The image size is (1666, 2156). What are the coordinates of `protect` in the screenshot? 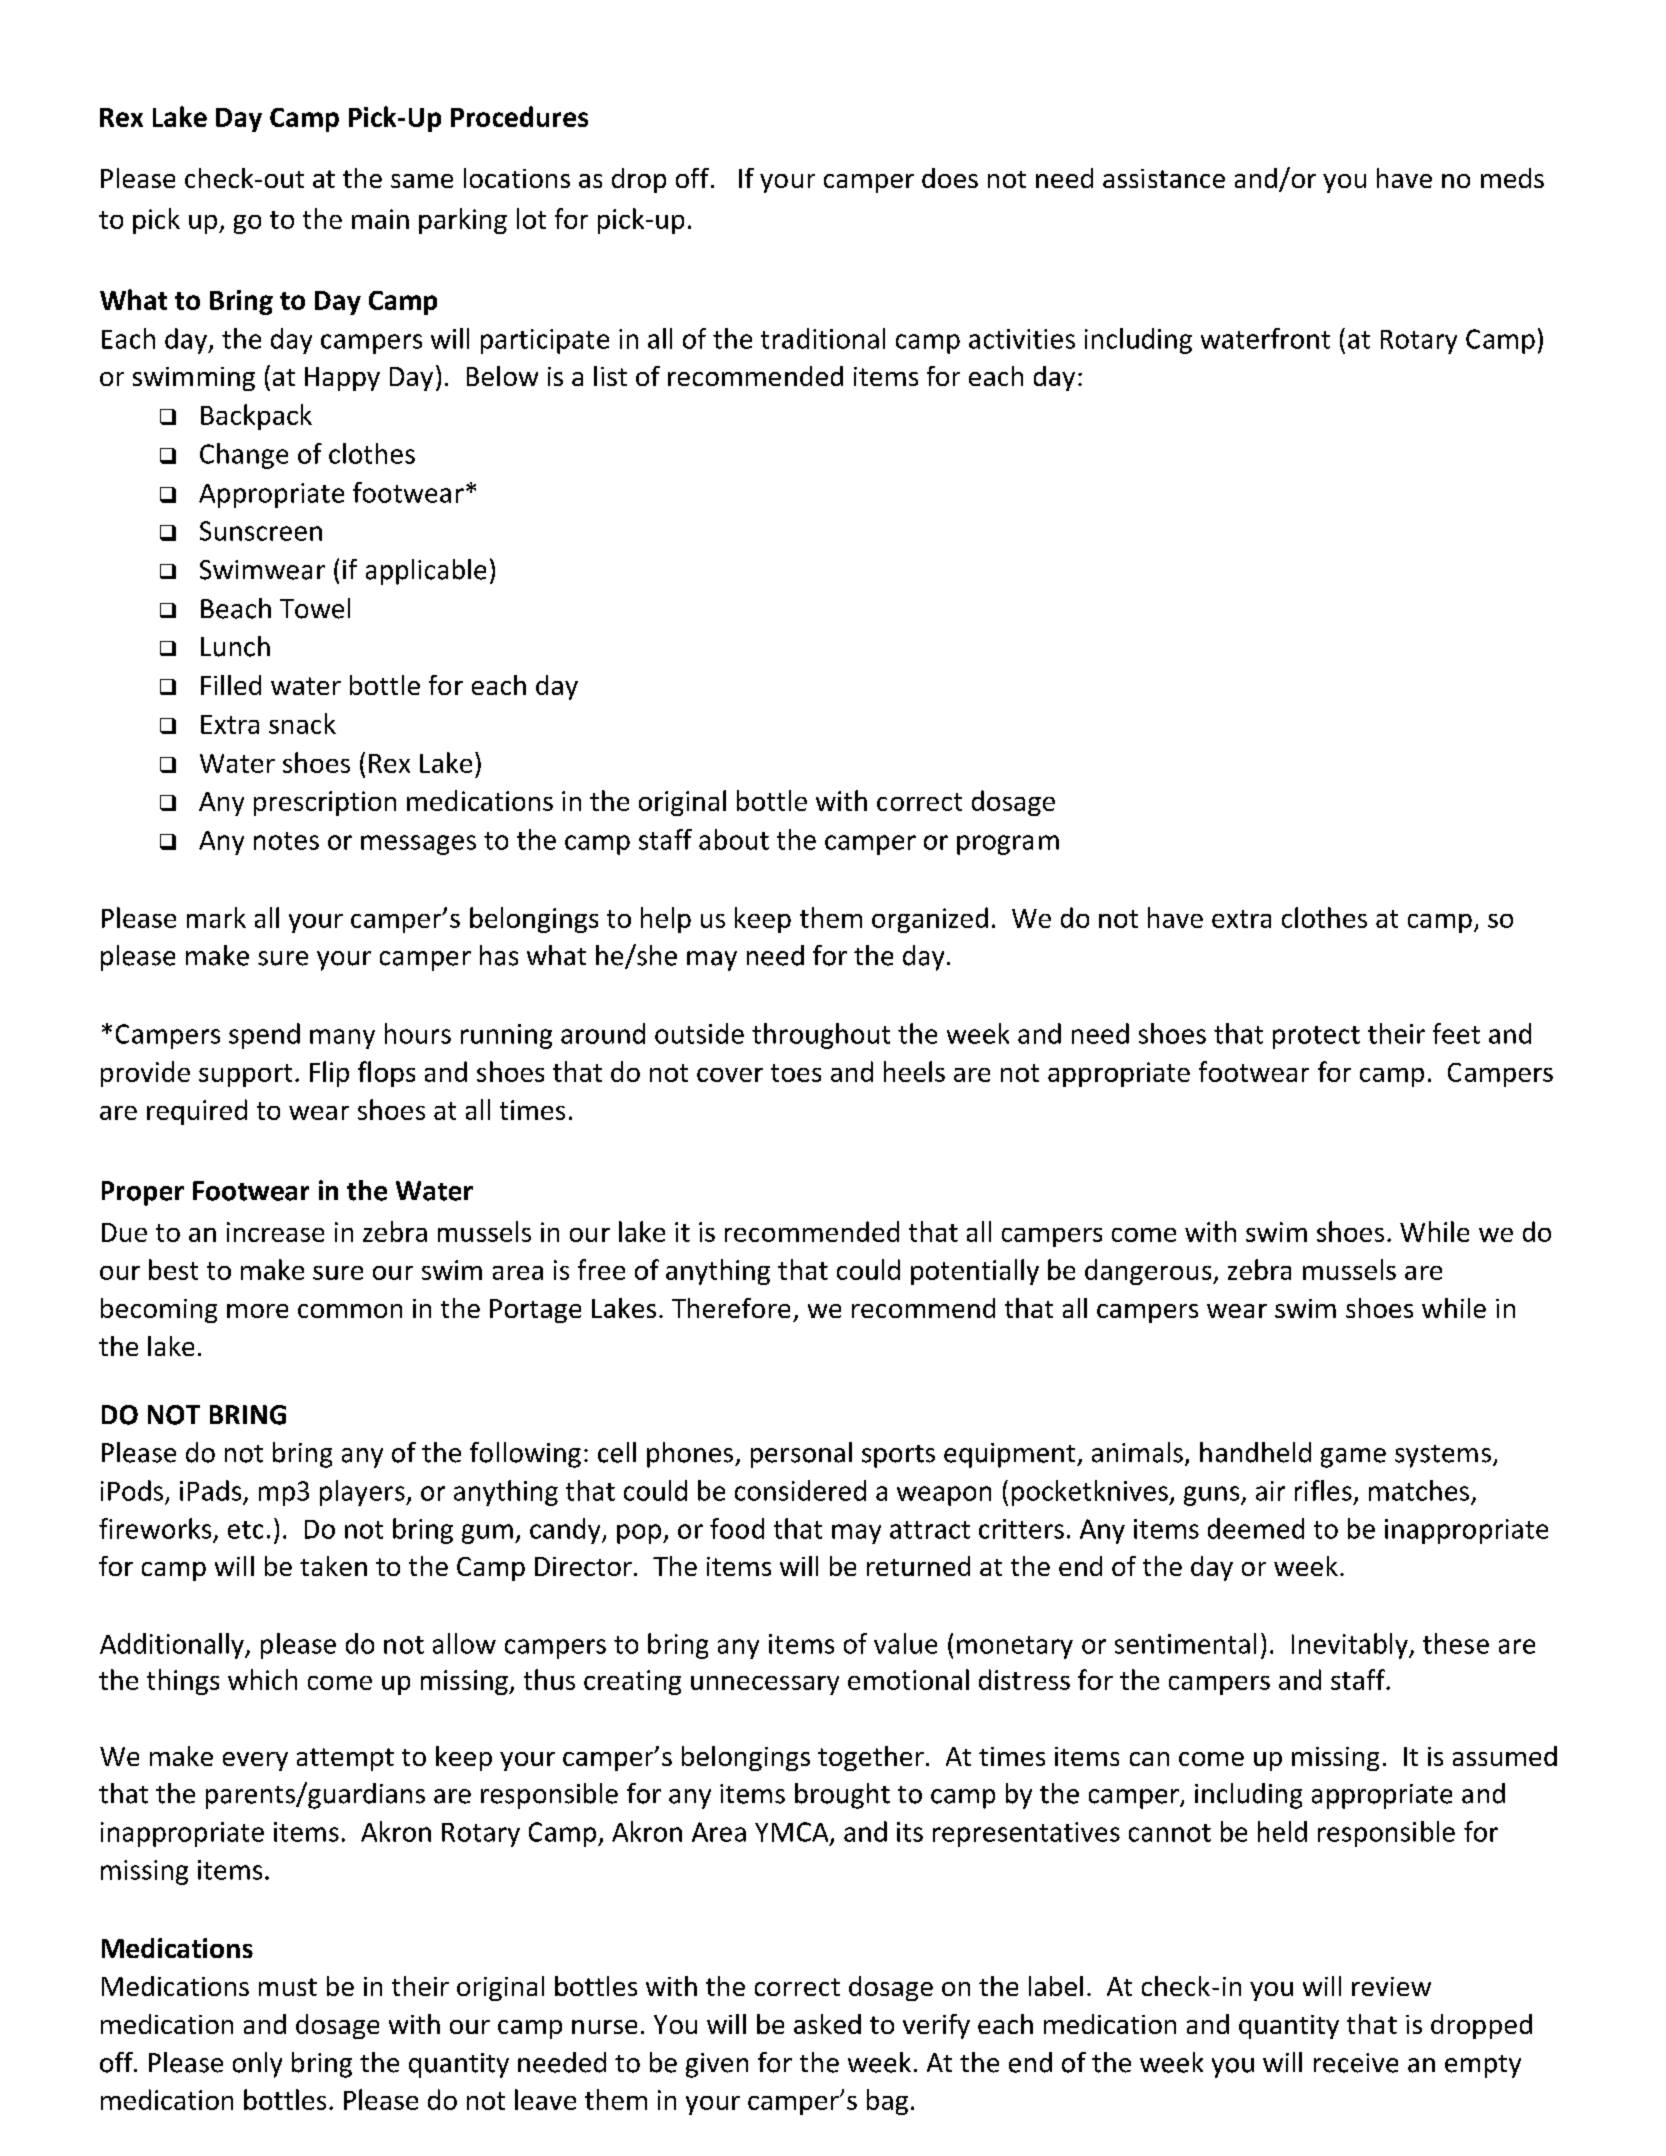 It's located at (1316, 1037).
